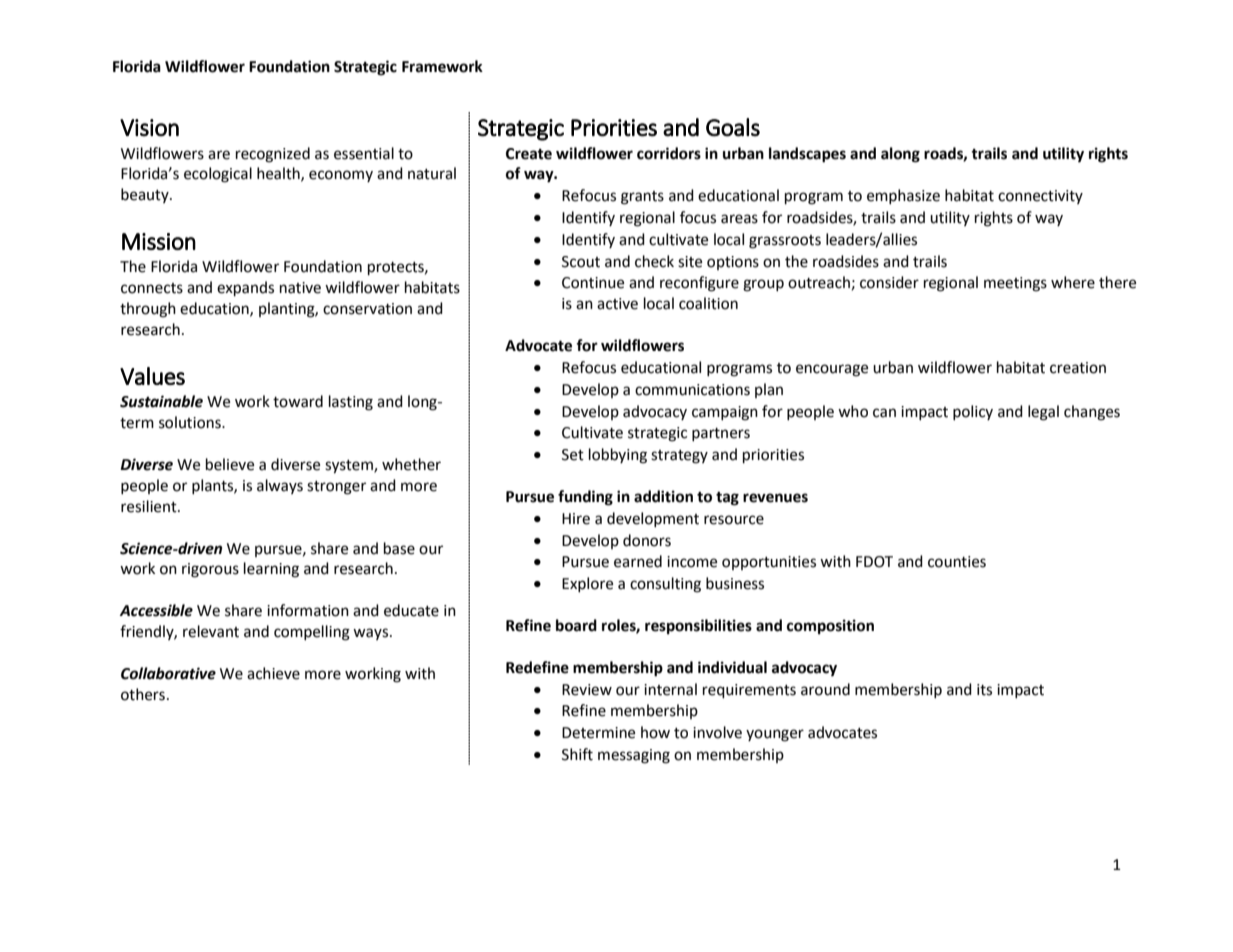  Describe the element at coordinates (957, 562) in the document. I see `counties` at that location.
